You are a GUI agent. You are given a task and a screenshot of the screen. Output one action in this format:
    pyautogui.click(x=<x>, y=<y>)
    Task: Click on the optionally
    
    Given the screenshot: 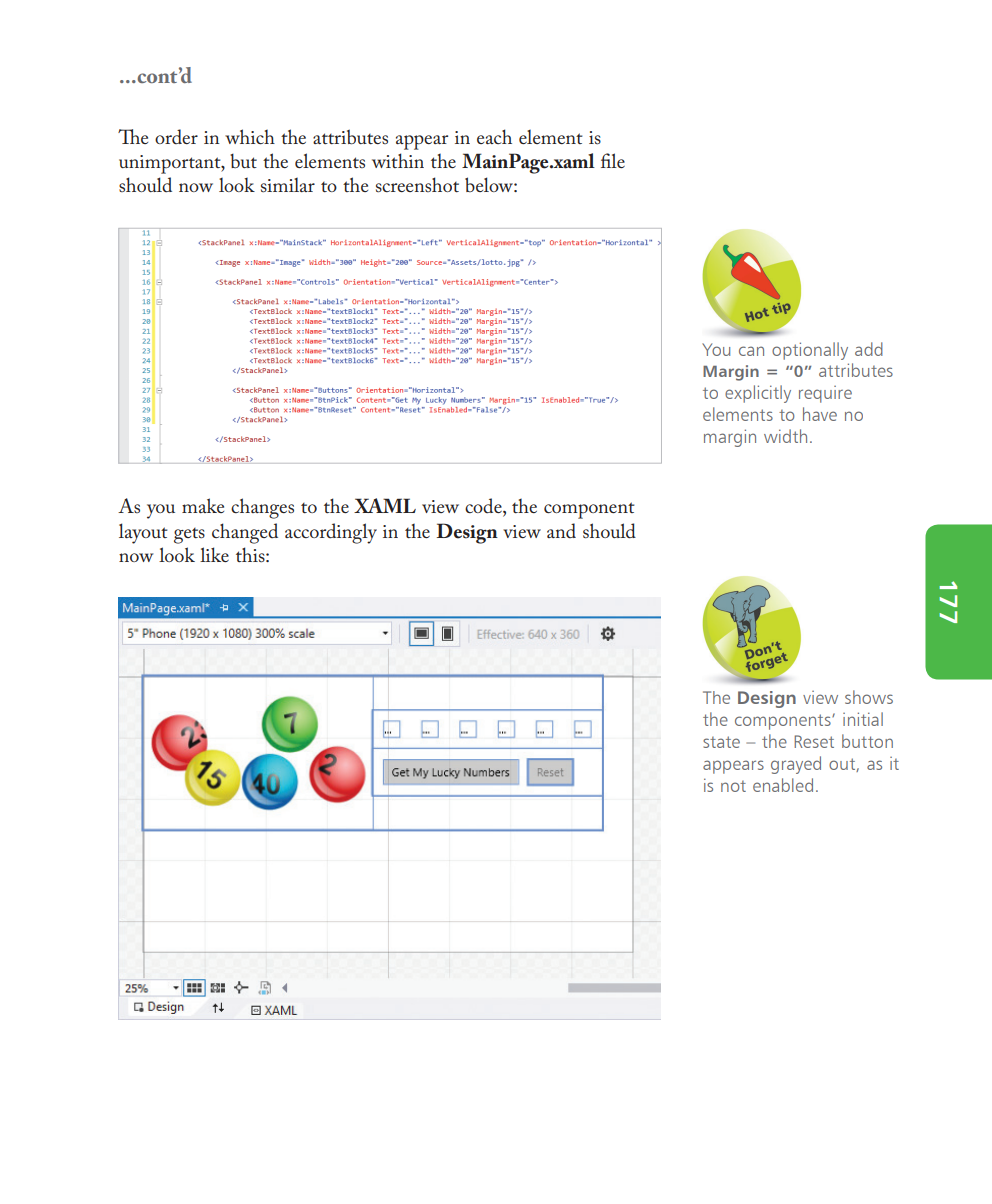 What is the action you would take?
    pyautogui.click(x=810, y=351)
